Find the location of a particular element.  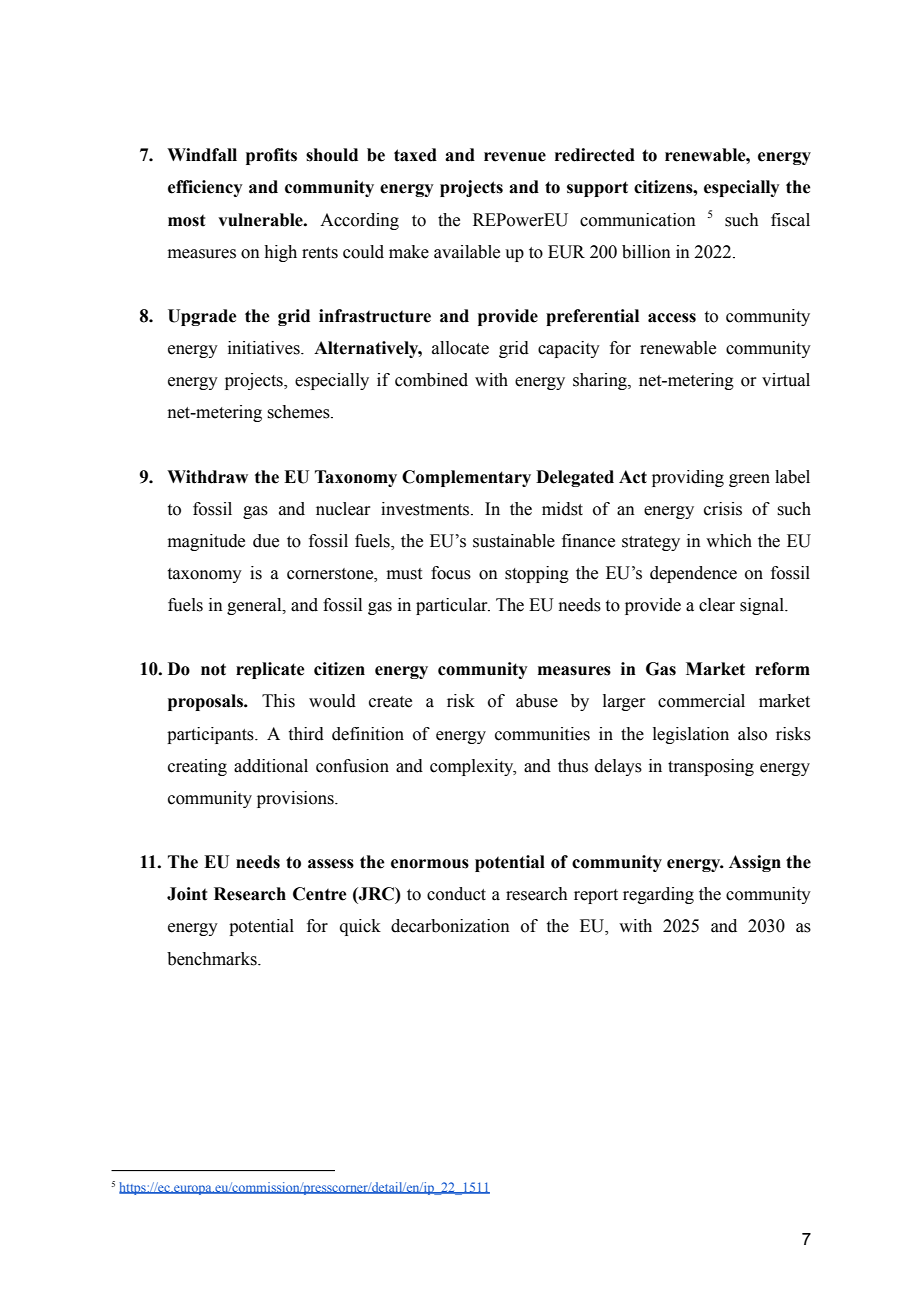

initiatives is located at coordinates (265, 348).
